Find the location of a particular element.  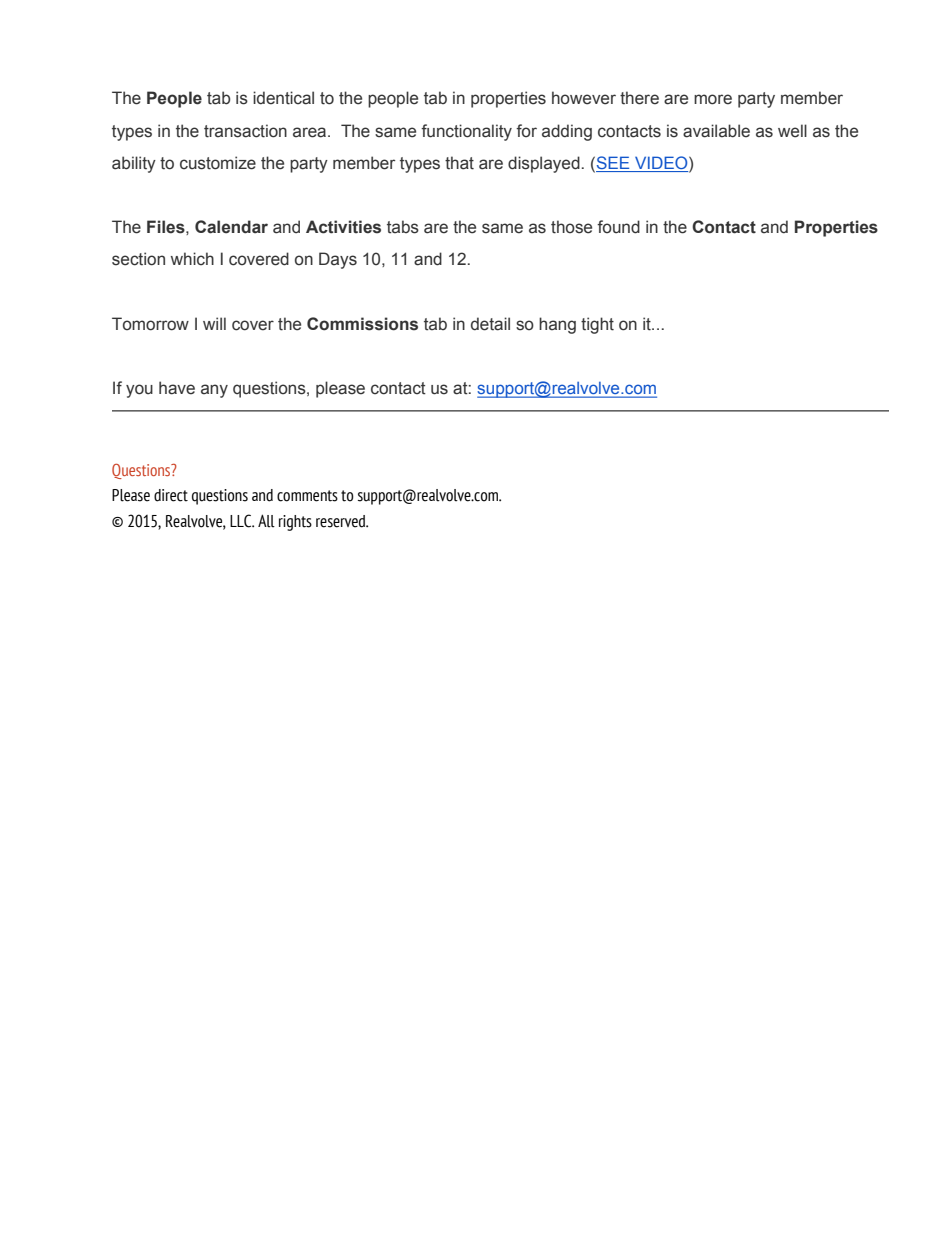

detail is located at coordinates (490, 324).
